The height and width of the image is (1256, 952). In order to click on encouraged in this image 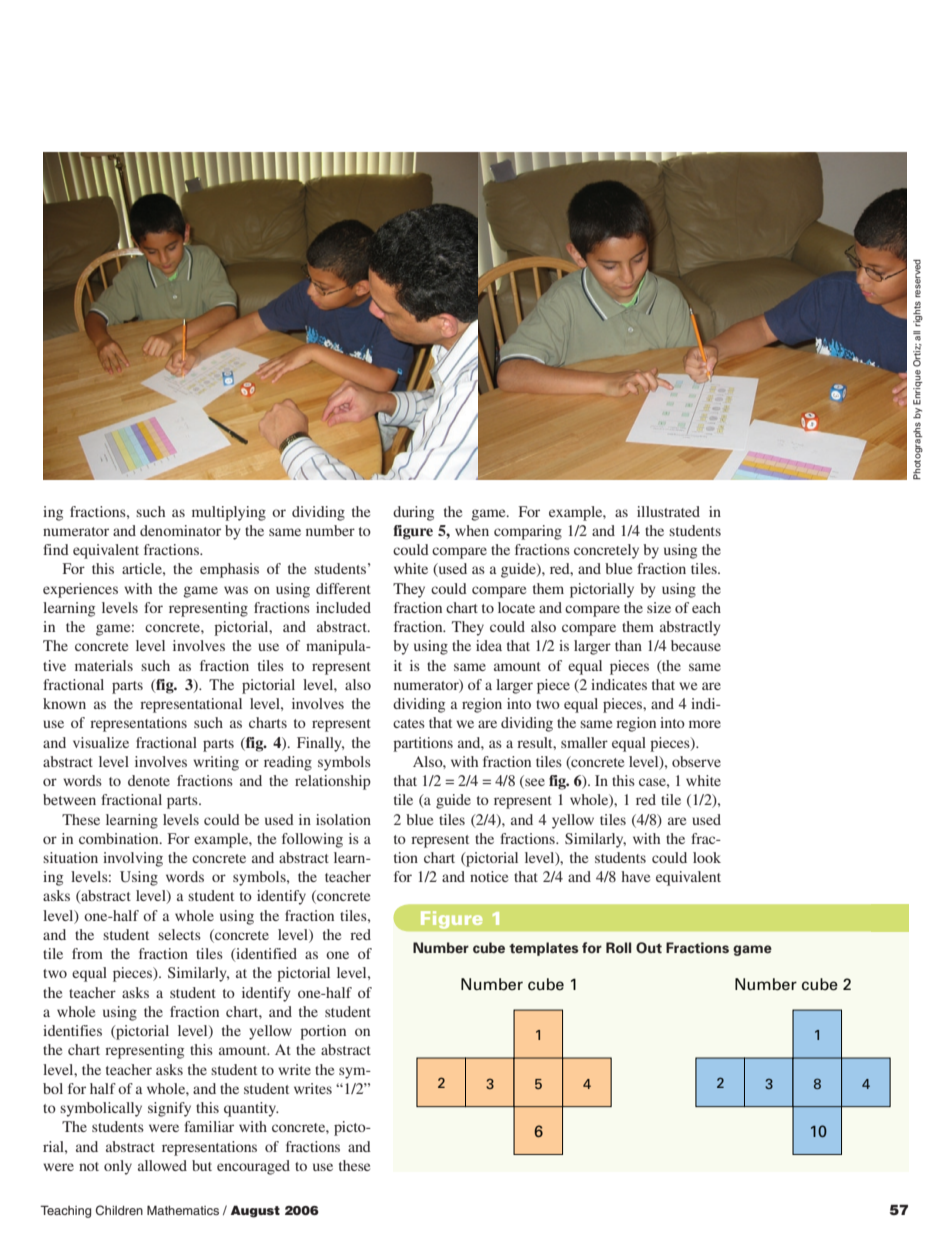, I will do `click(253, 1167)`.
